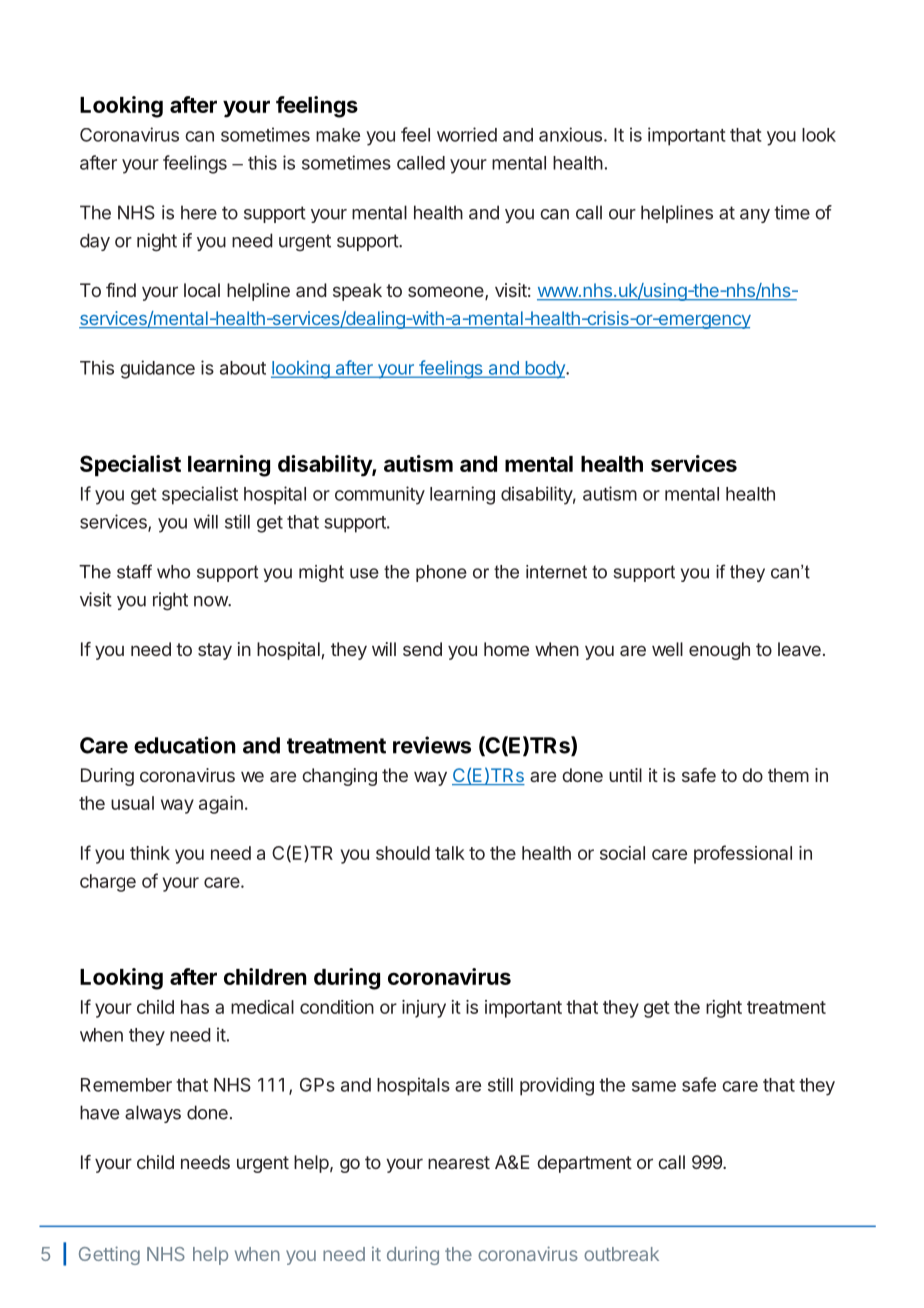 This screenshot has width=924, height=1308. What do you see at coordinates (109, 1255) in the screenshot?
I see `Getting` at bounding box center [109, 1255].
